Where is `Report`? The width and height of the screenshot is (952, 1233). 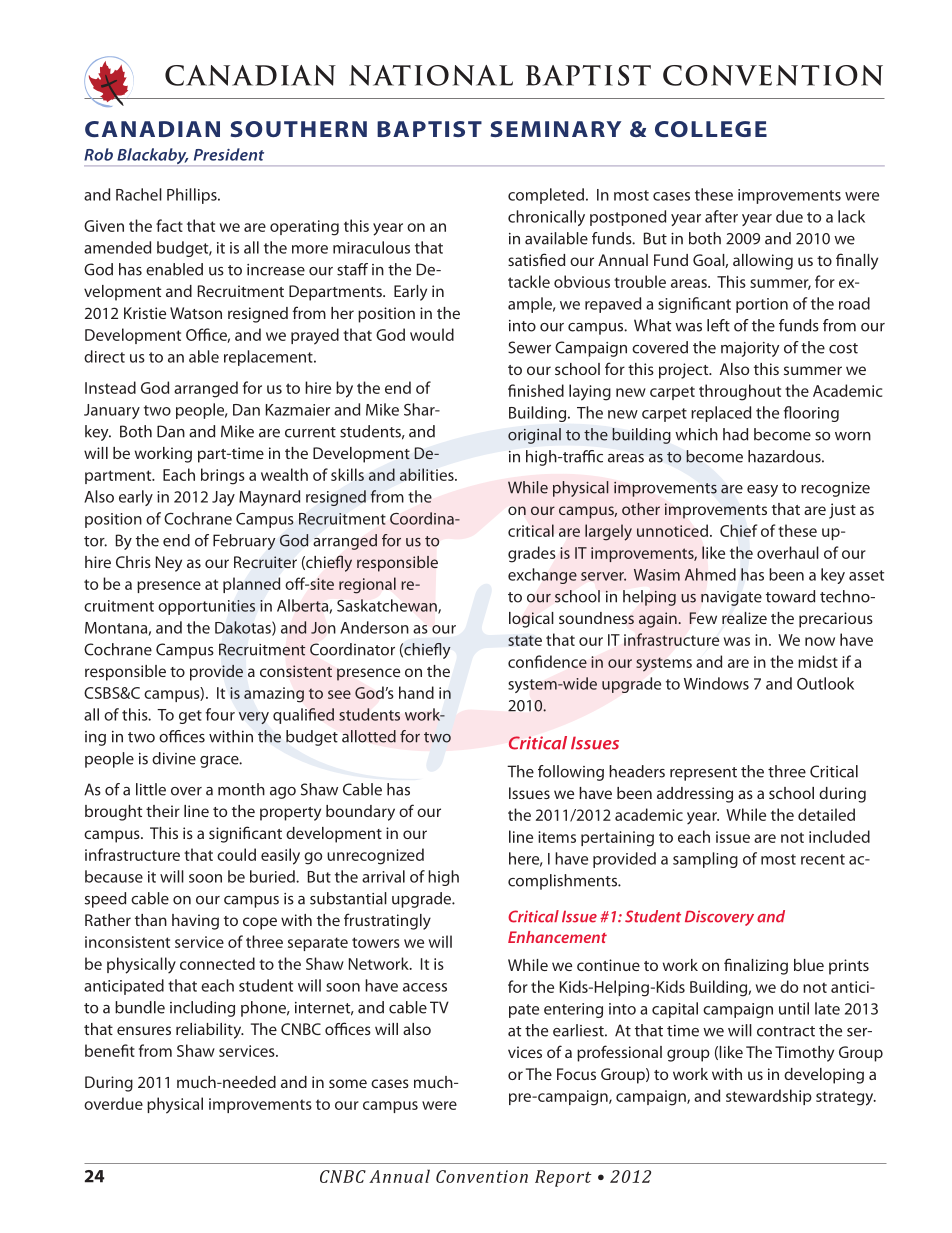 Report is located at coordinates (563, 1178).
